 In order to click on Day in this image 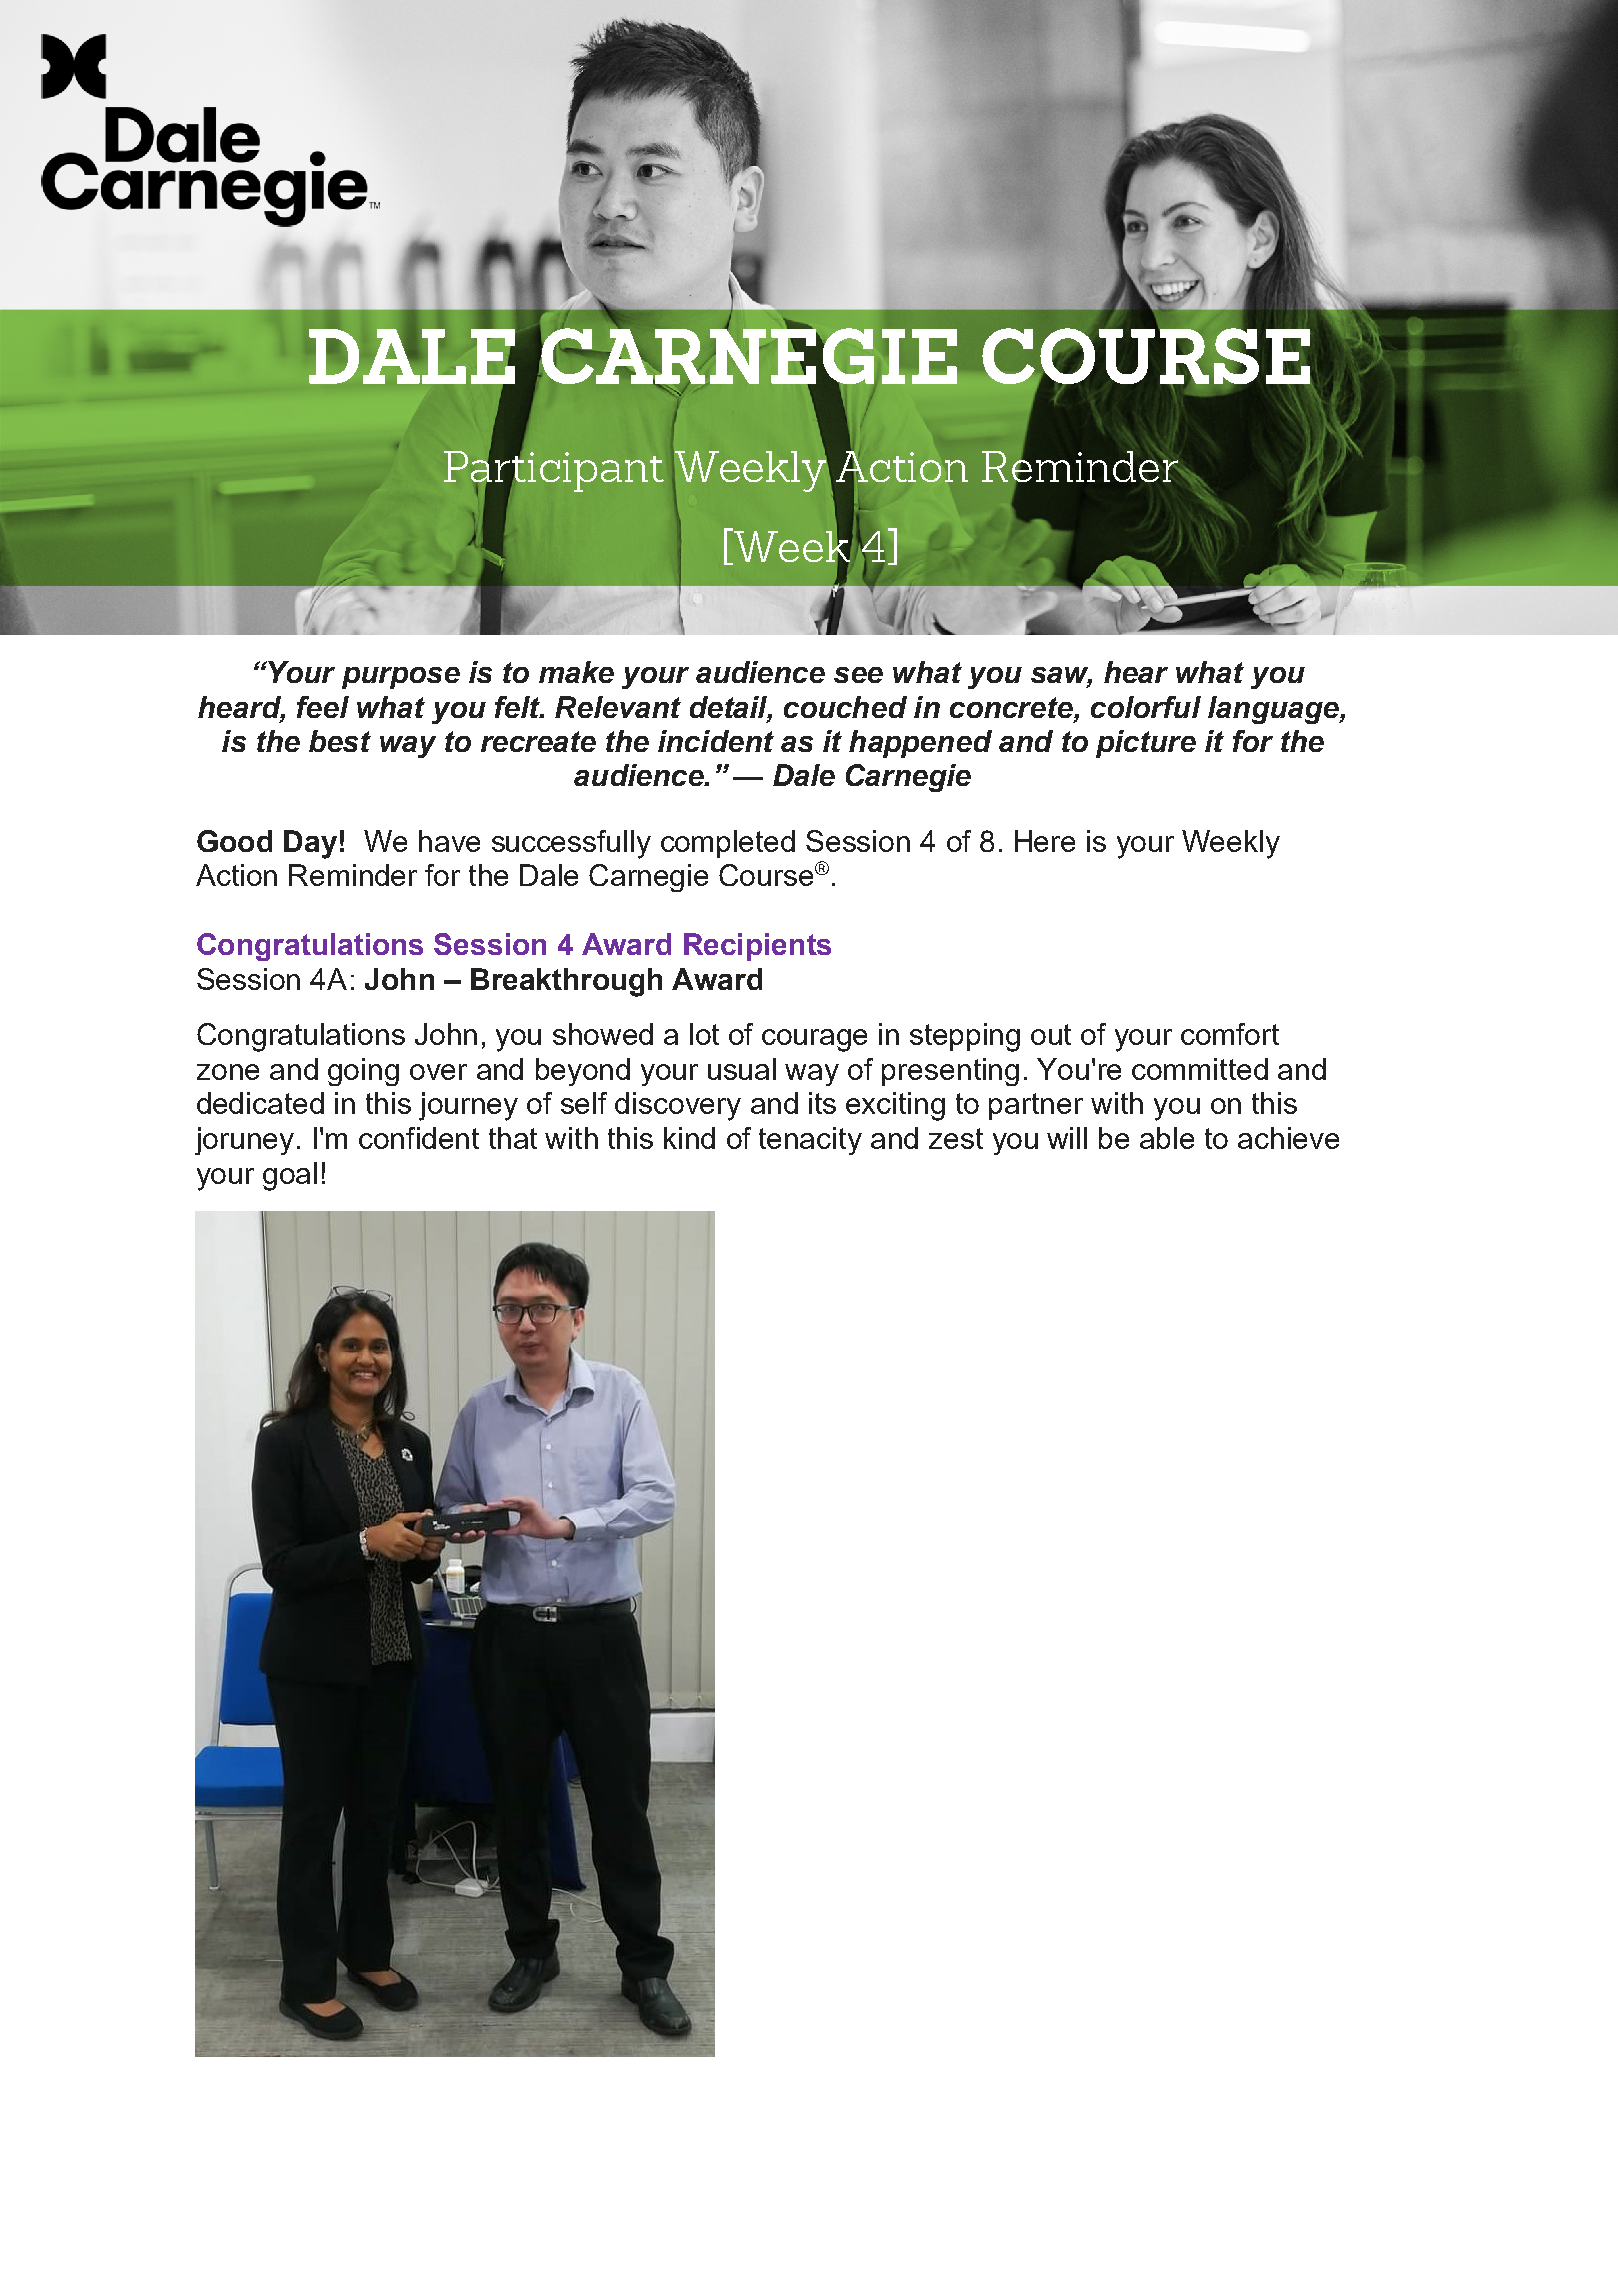, I will do `click(310, 844)`.
